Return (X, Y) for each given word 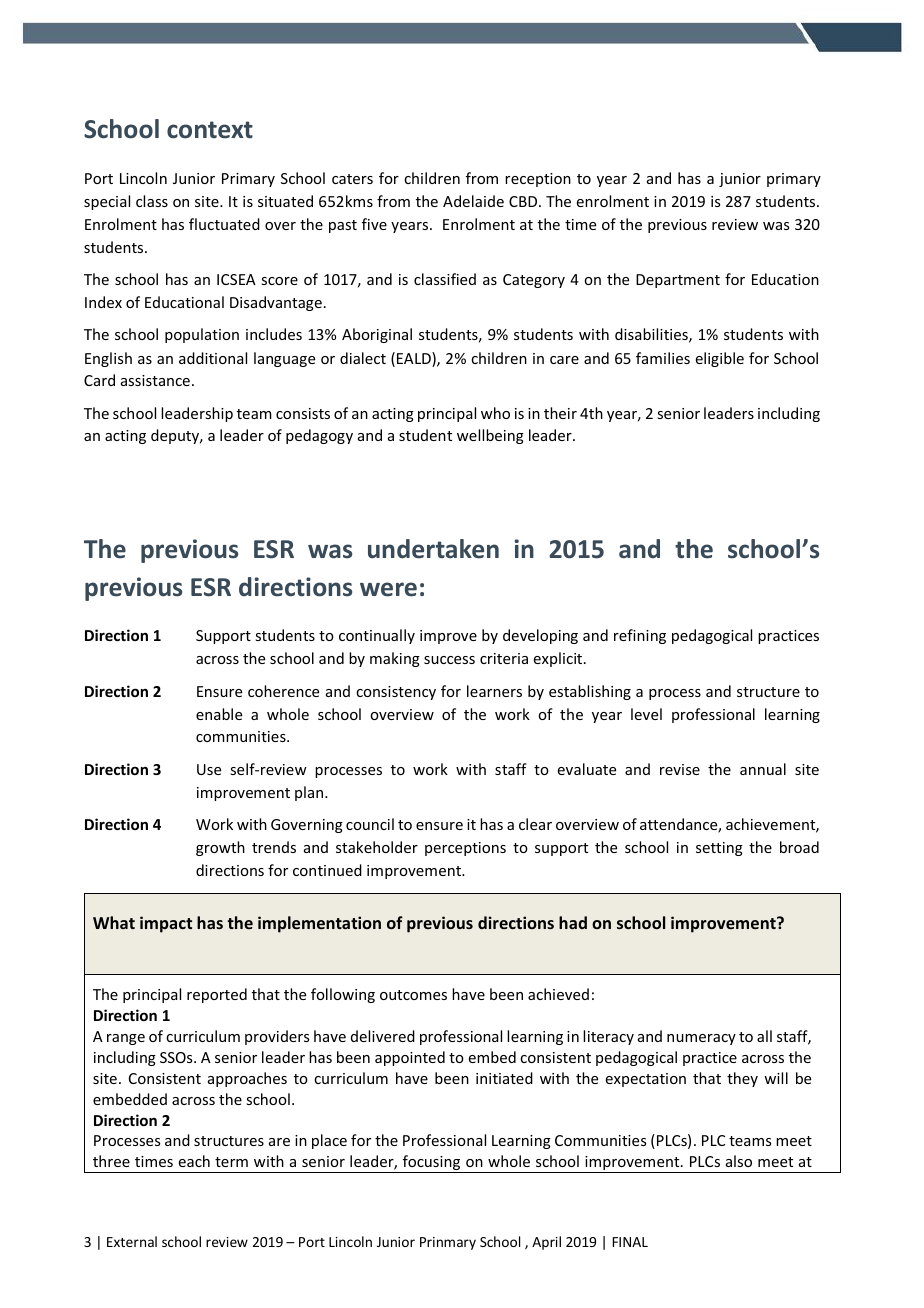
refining (640, 636)
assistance (155, 380)
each (194, 1161)
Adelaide (473, 201)
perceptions (465, 849)
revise (680, 769)
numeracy (701, 1039)
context (210, 130)
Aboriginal (377, 335)
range (126, 1039)
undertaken (433, 549)
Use (209, 769)
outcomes (413, 995)
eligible (720, 359)
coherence (283, 691)
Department (678, 281)
